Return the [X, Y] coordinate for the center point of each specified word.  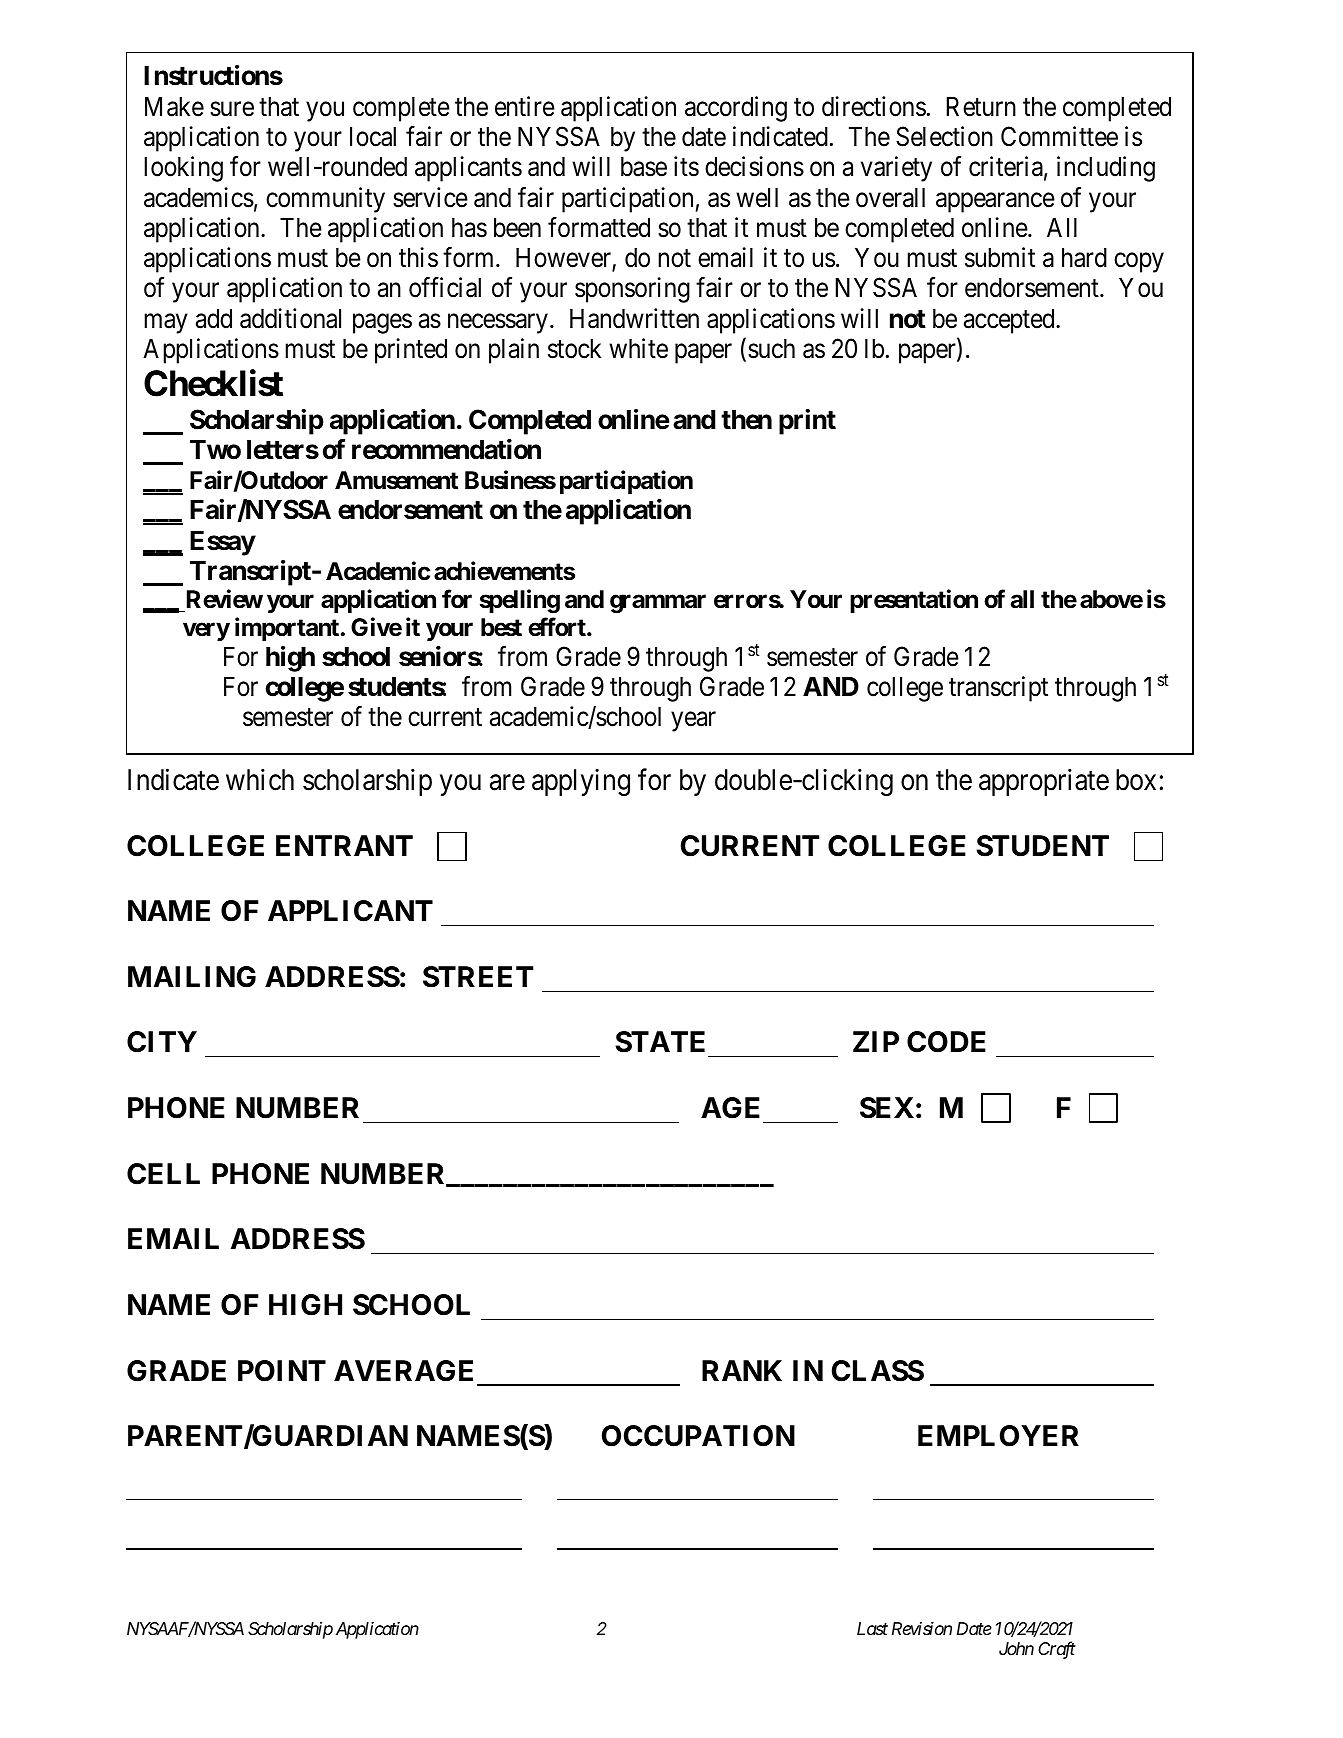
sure [232, 109]
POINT [282, 1371]
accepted [1010, 321]
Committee [1059, 136]
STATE [660, 1042]
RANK [742, 1370]
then [746, 420]
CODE [946, 1042]
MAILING [192, 977]
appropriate [1044, 782]
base [644, 167]
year [693, 722]
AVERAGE [403, 1371]
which [260, 780]
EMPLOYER [998, 1436]
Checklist [213, 383]
